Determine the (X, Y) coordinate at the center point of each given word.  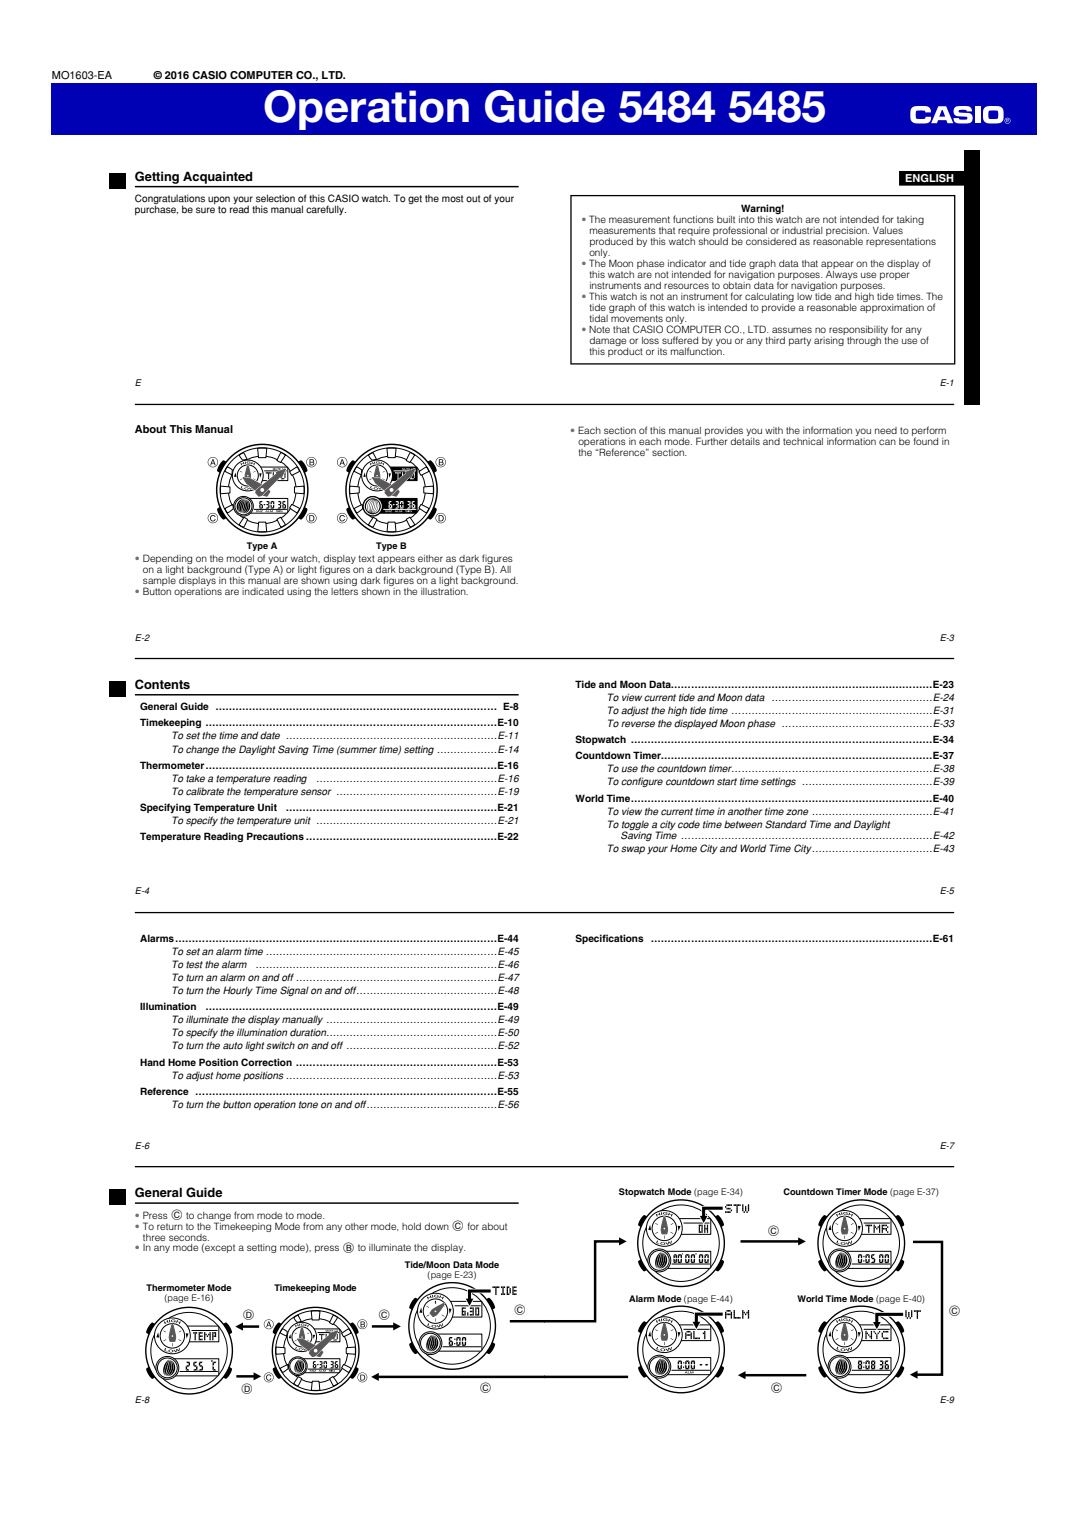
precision (847, 231)
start (727, 782)
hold (411, 1226)
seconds (189, 1237)
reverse (638, 724)
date (270, 736)
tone (308, 1105)
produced (611, 242)
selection (275, 198)
